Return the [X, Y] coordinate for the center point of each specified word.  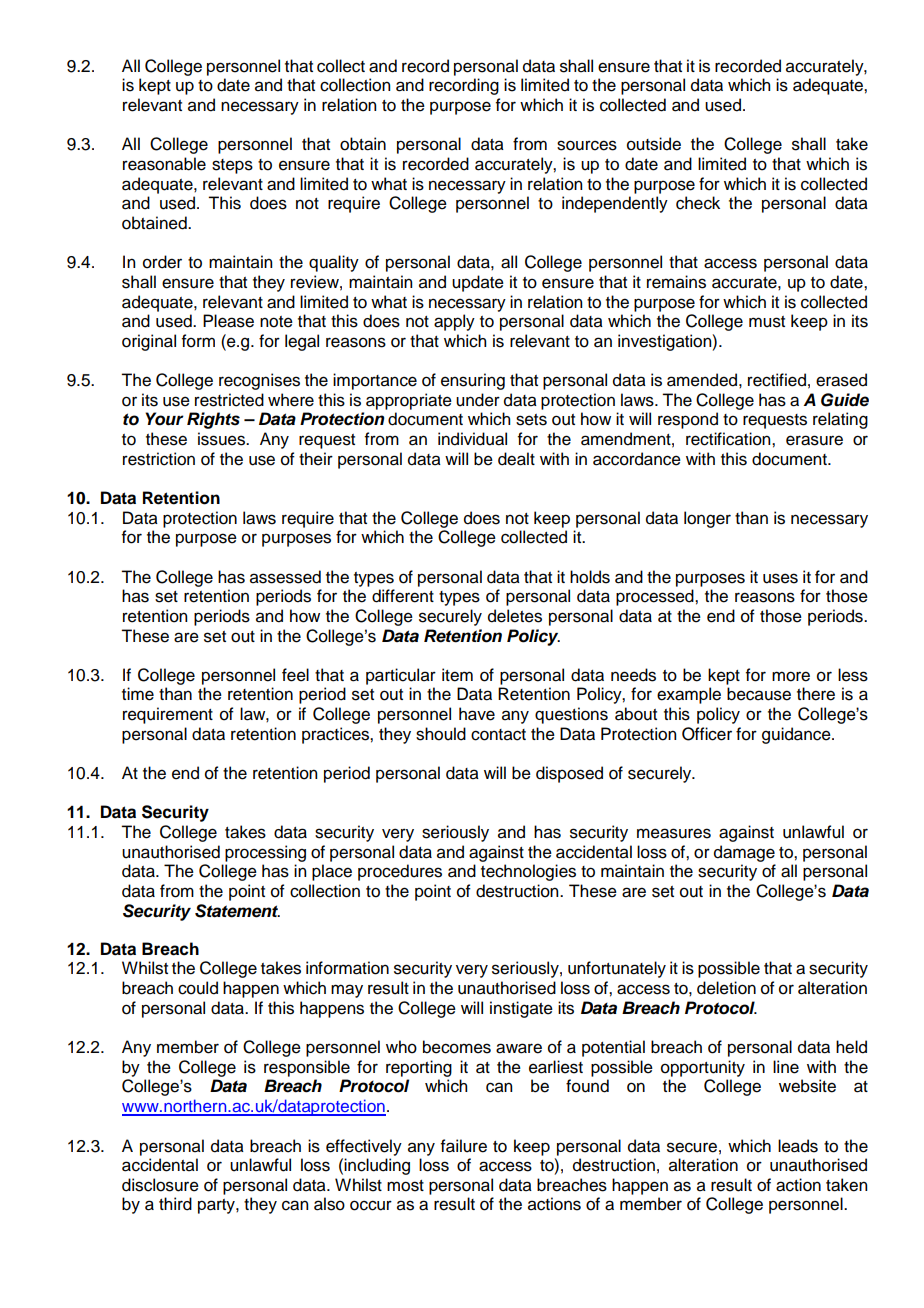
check [698, 203]
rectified [777, 380]
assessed [285, 577]
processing [265, 853]
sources [587, 145]
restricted [229, 400]
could [198, 988]
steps [232, 166]
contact [498, 735]
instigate [521, 1009]
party [217, 1206]
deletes [515, 616]
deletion [726, 988]
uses [780, 578]
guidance [797, 735]
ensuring [473, 381]
